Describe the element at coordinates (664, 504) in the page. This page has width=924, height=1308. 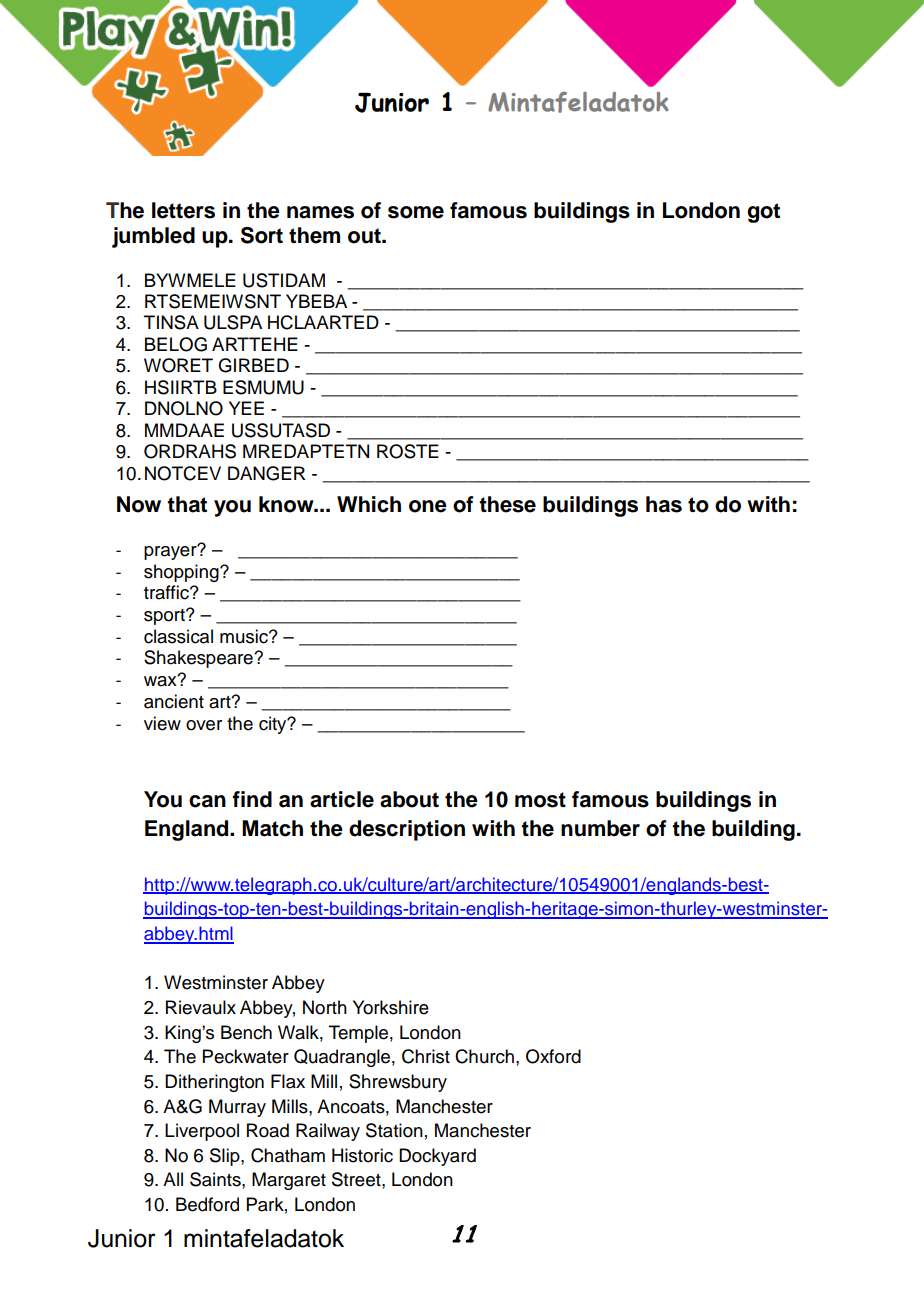
I see `has` at that location.
